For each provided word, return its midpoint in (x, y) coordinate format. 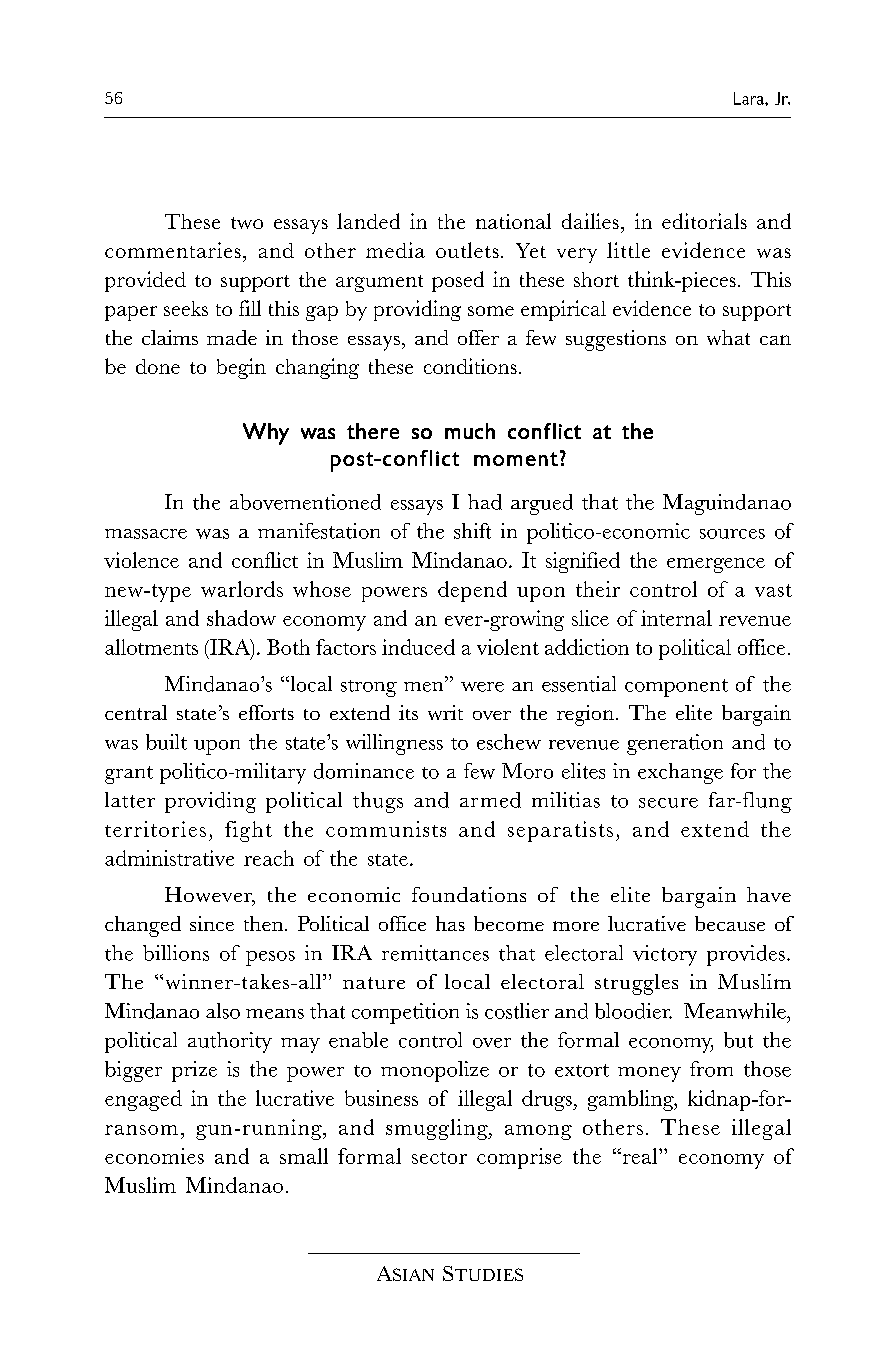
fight (248, 831)
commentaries (173, 250)
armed (490, 800)
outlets (467, 250)
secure (668, 803)
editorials (704, 221)
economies (154, 1156)
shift (472, 531)
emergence (716, 565)
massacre (146, 534)
